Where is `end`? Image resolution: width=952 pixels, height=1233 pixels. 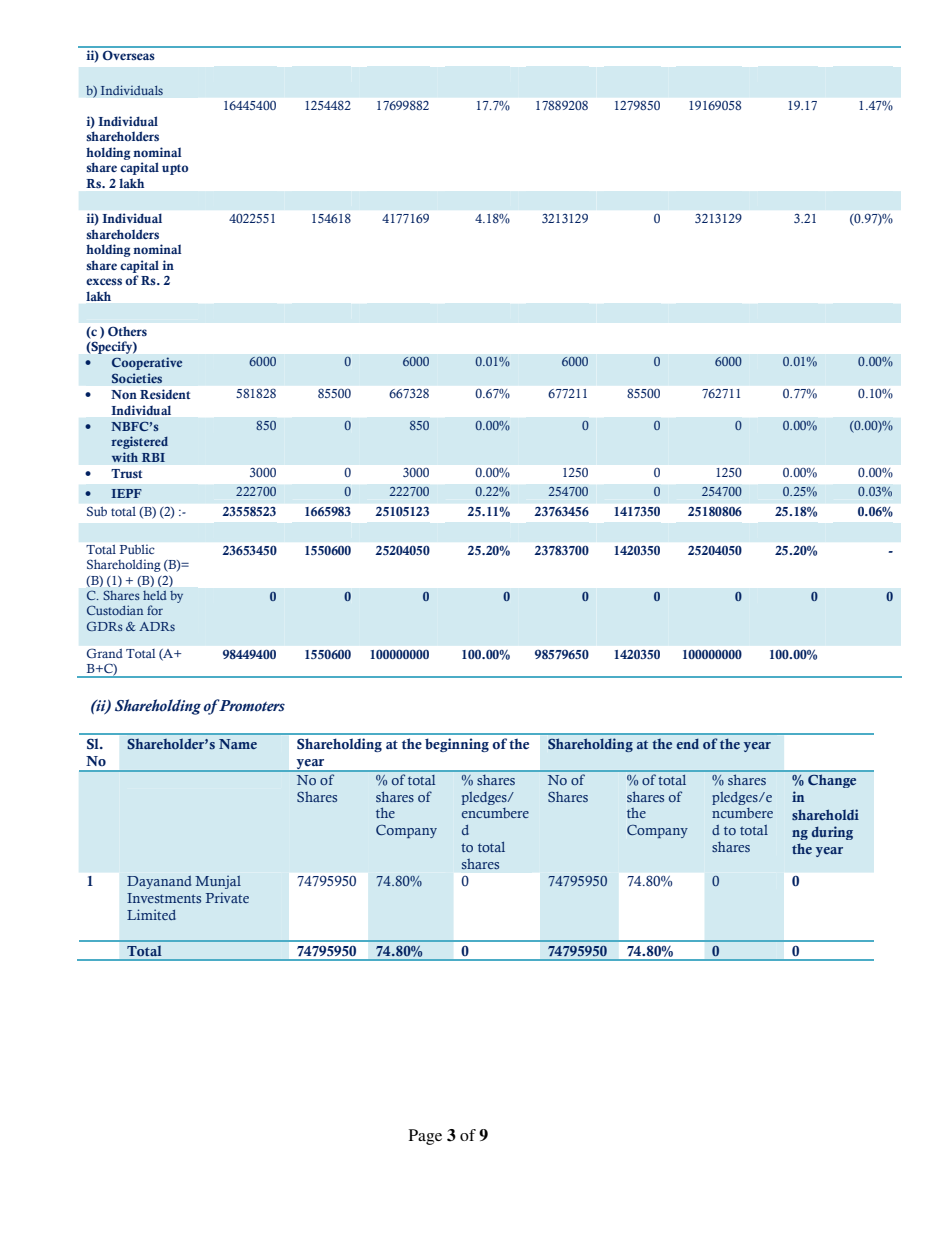
end is located at coordinates (687, 743).
